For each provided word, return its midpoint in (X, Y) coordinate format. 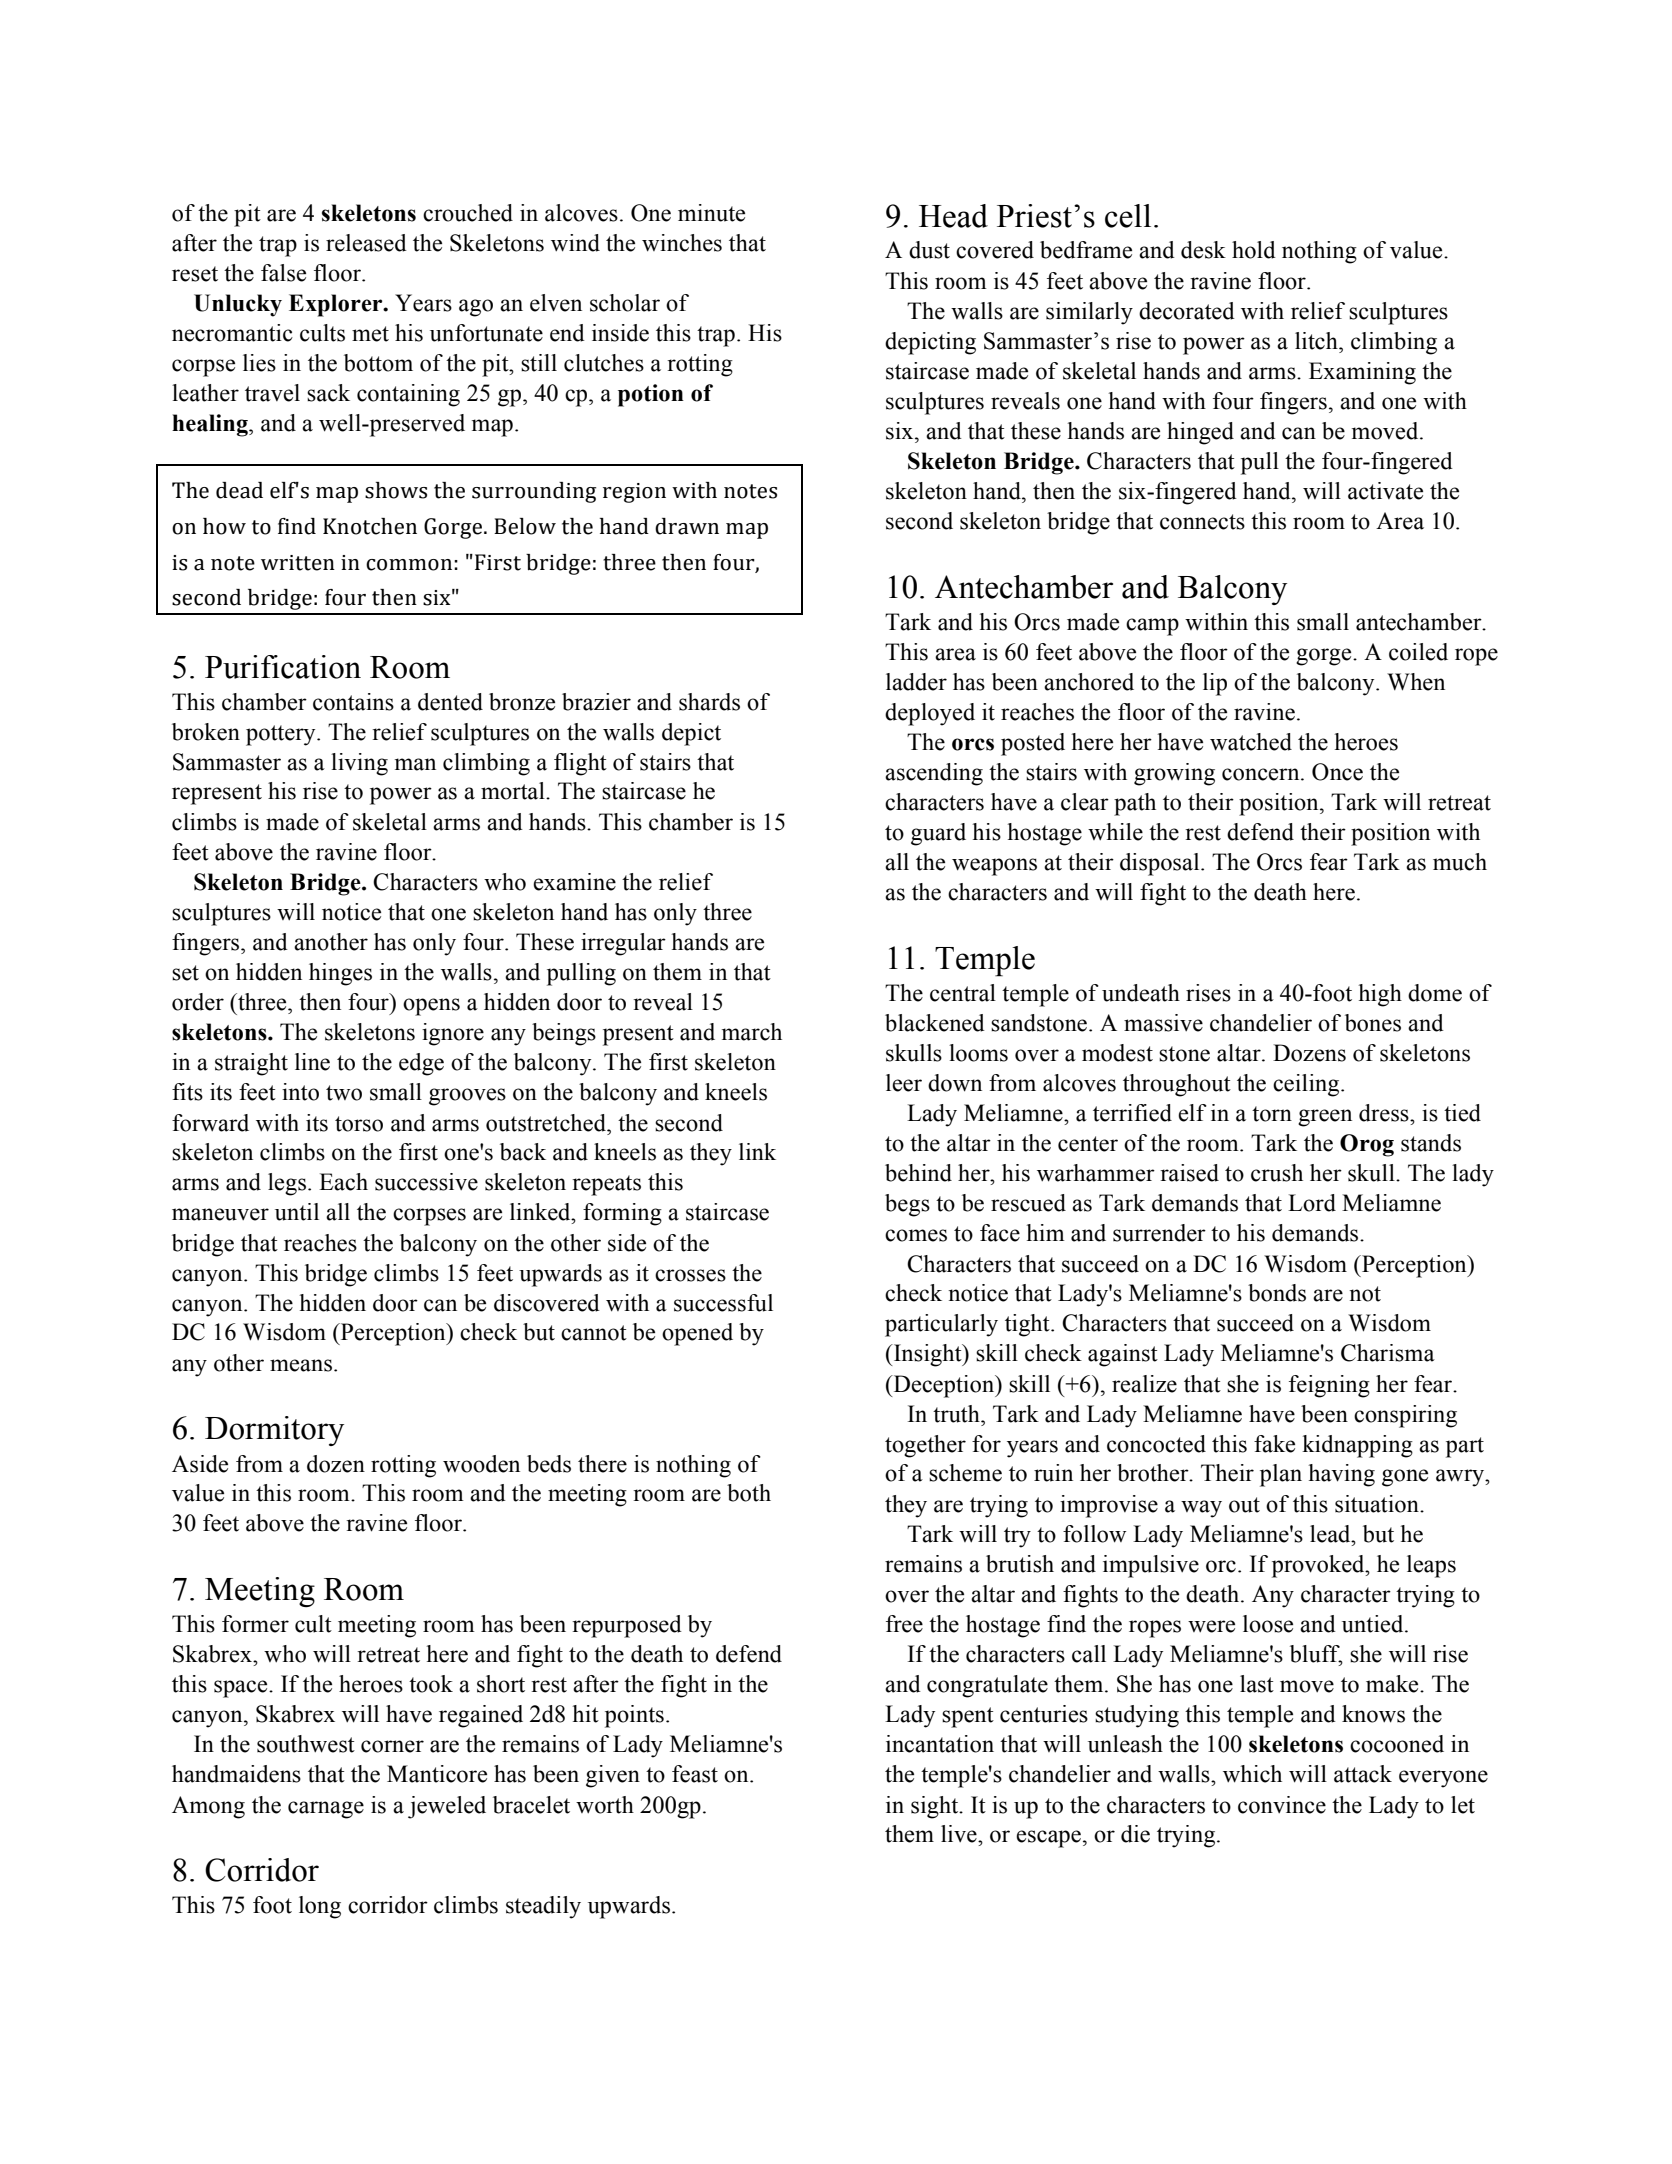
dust (929, 250)
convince (1282, 1805)
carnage (326, 1810)
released (366, 243)
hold (1254, 250)
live (960, 1834)
